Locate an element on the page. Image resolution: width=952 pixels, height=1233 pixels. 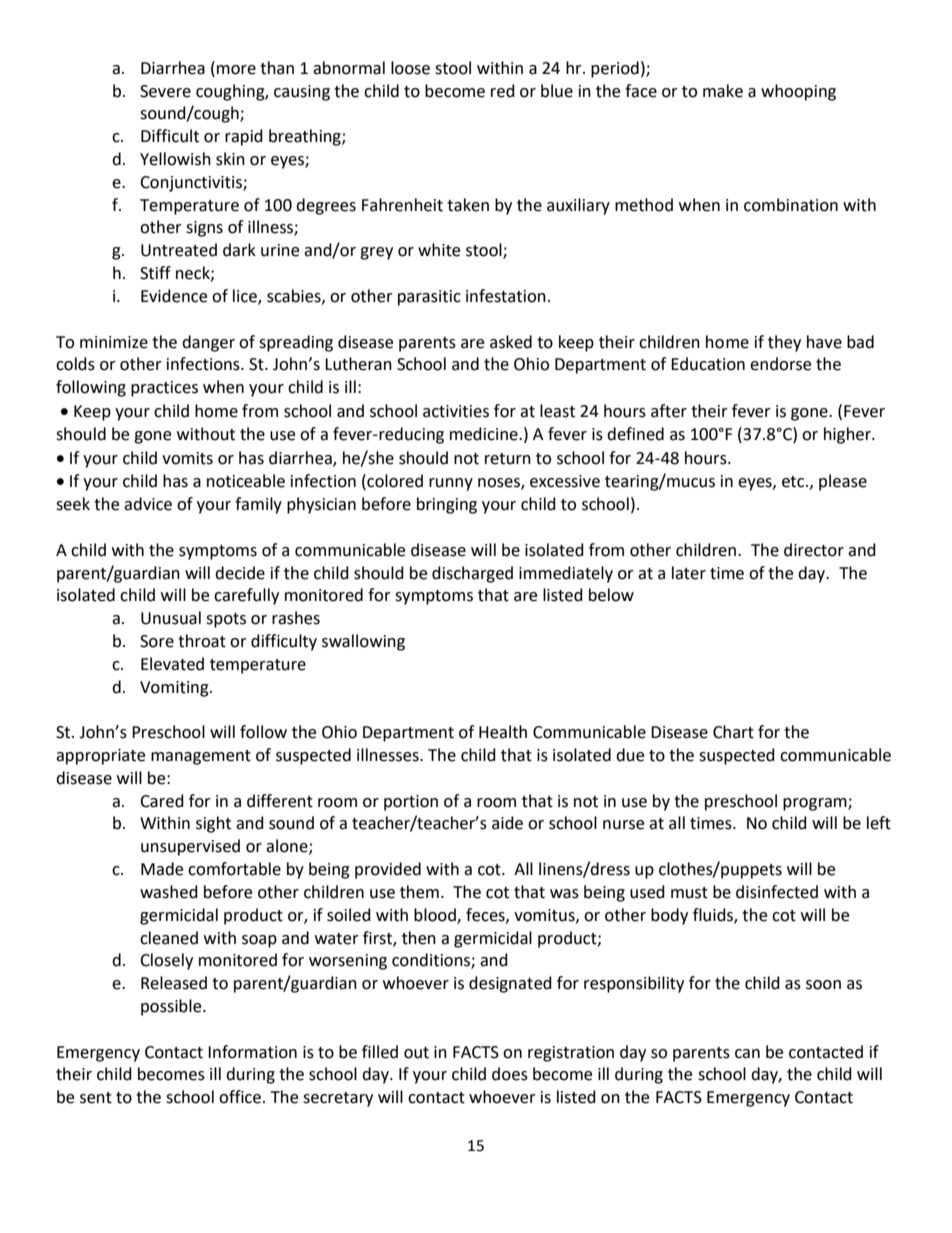
whooping is located at coordinates (798, 92).
